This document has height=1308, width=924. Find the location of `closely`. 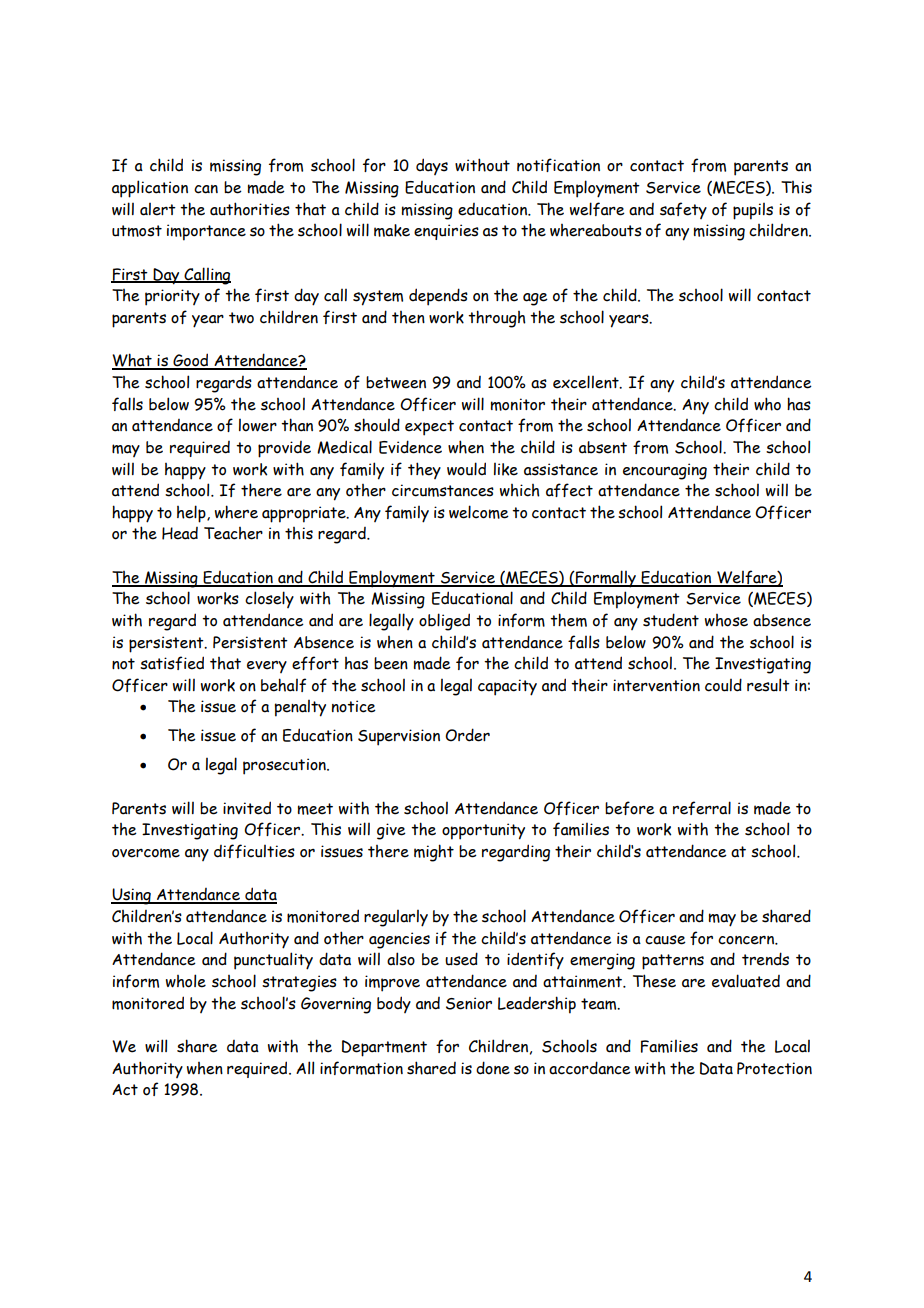

closely is located at coordinates (269, 599).
